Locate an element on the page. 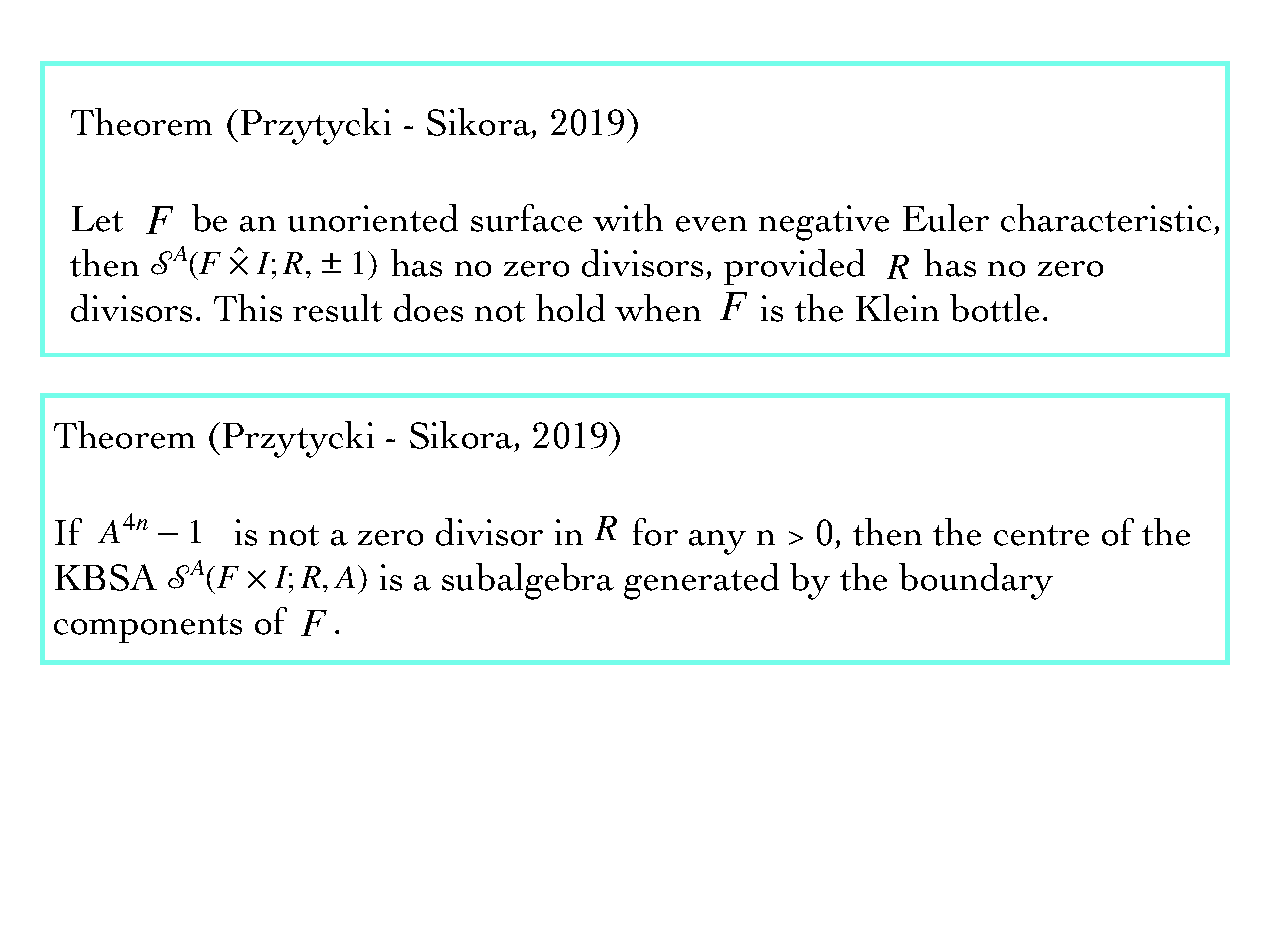 This document has height=952, width=1270. with is located at coordinates (628, 218).
